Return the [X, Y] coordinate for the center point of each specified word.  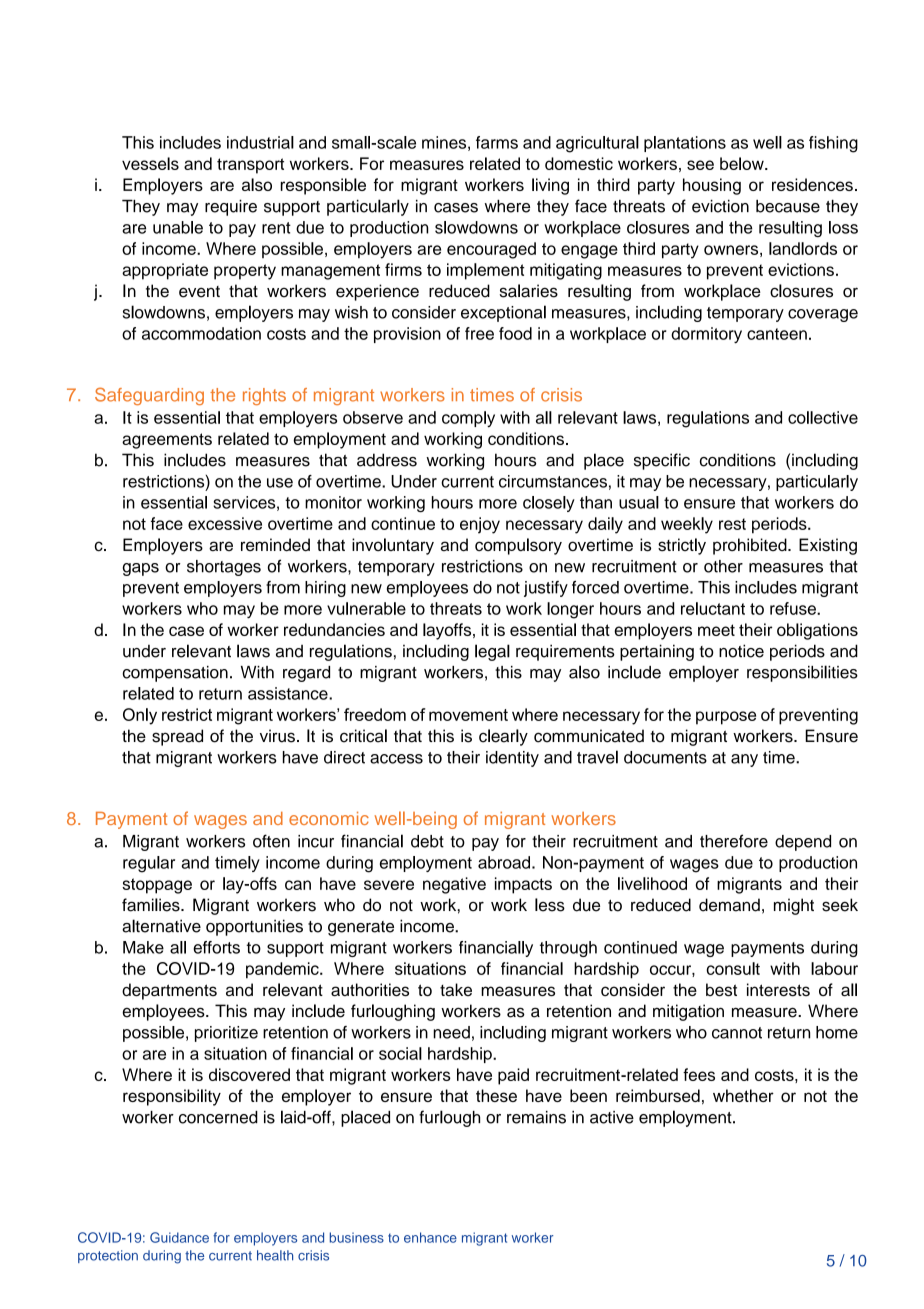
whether [743, 1095]
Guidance [179, 1237]
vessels [150, 163]
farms [497, 142]
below [743, 163]
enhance [430, 1237]
